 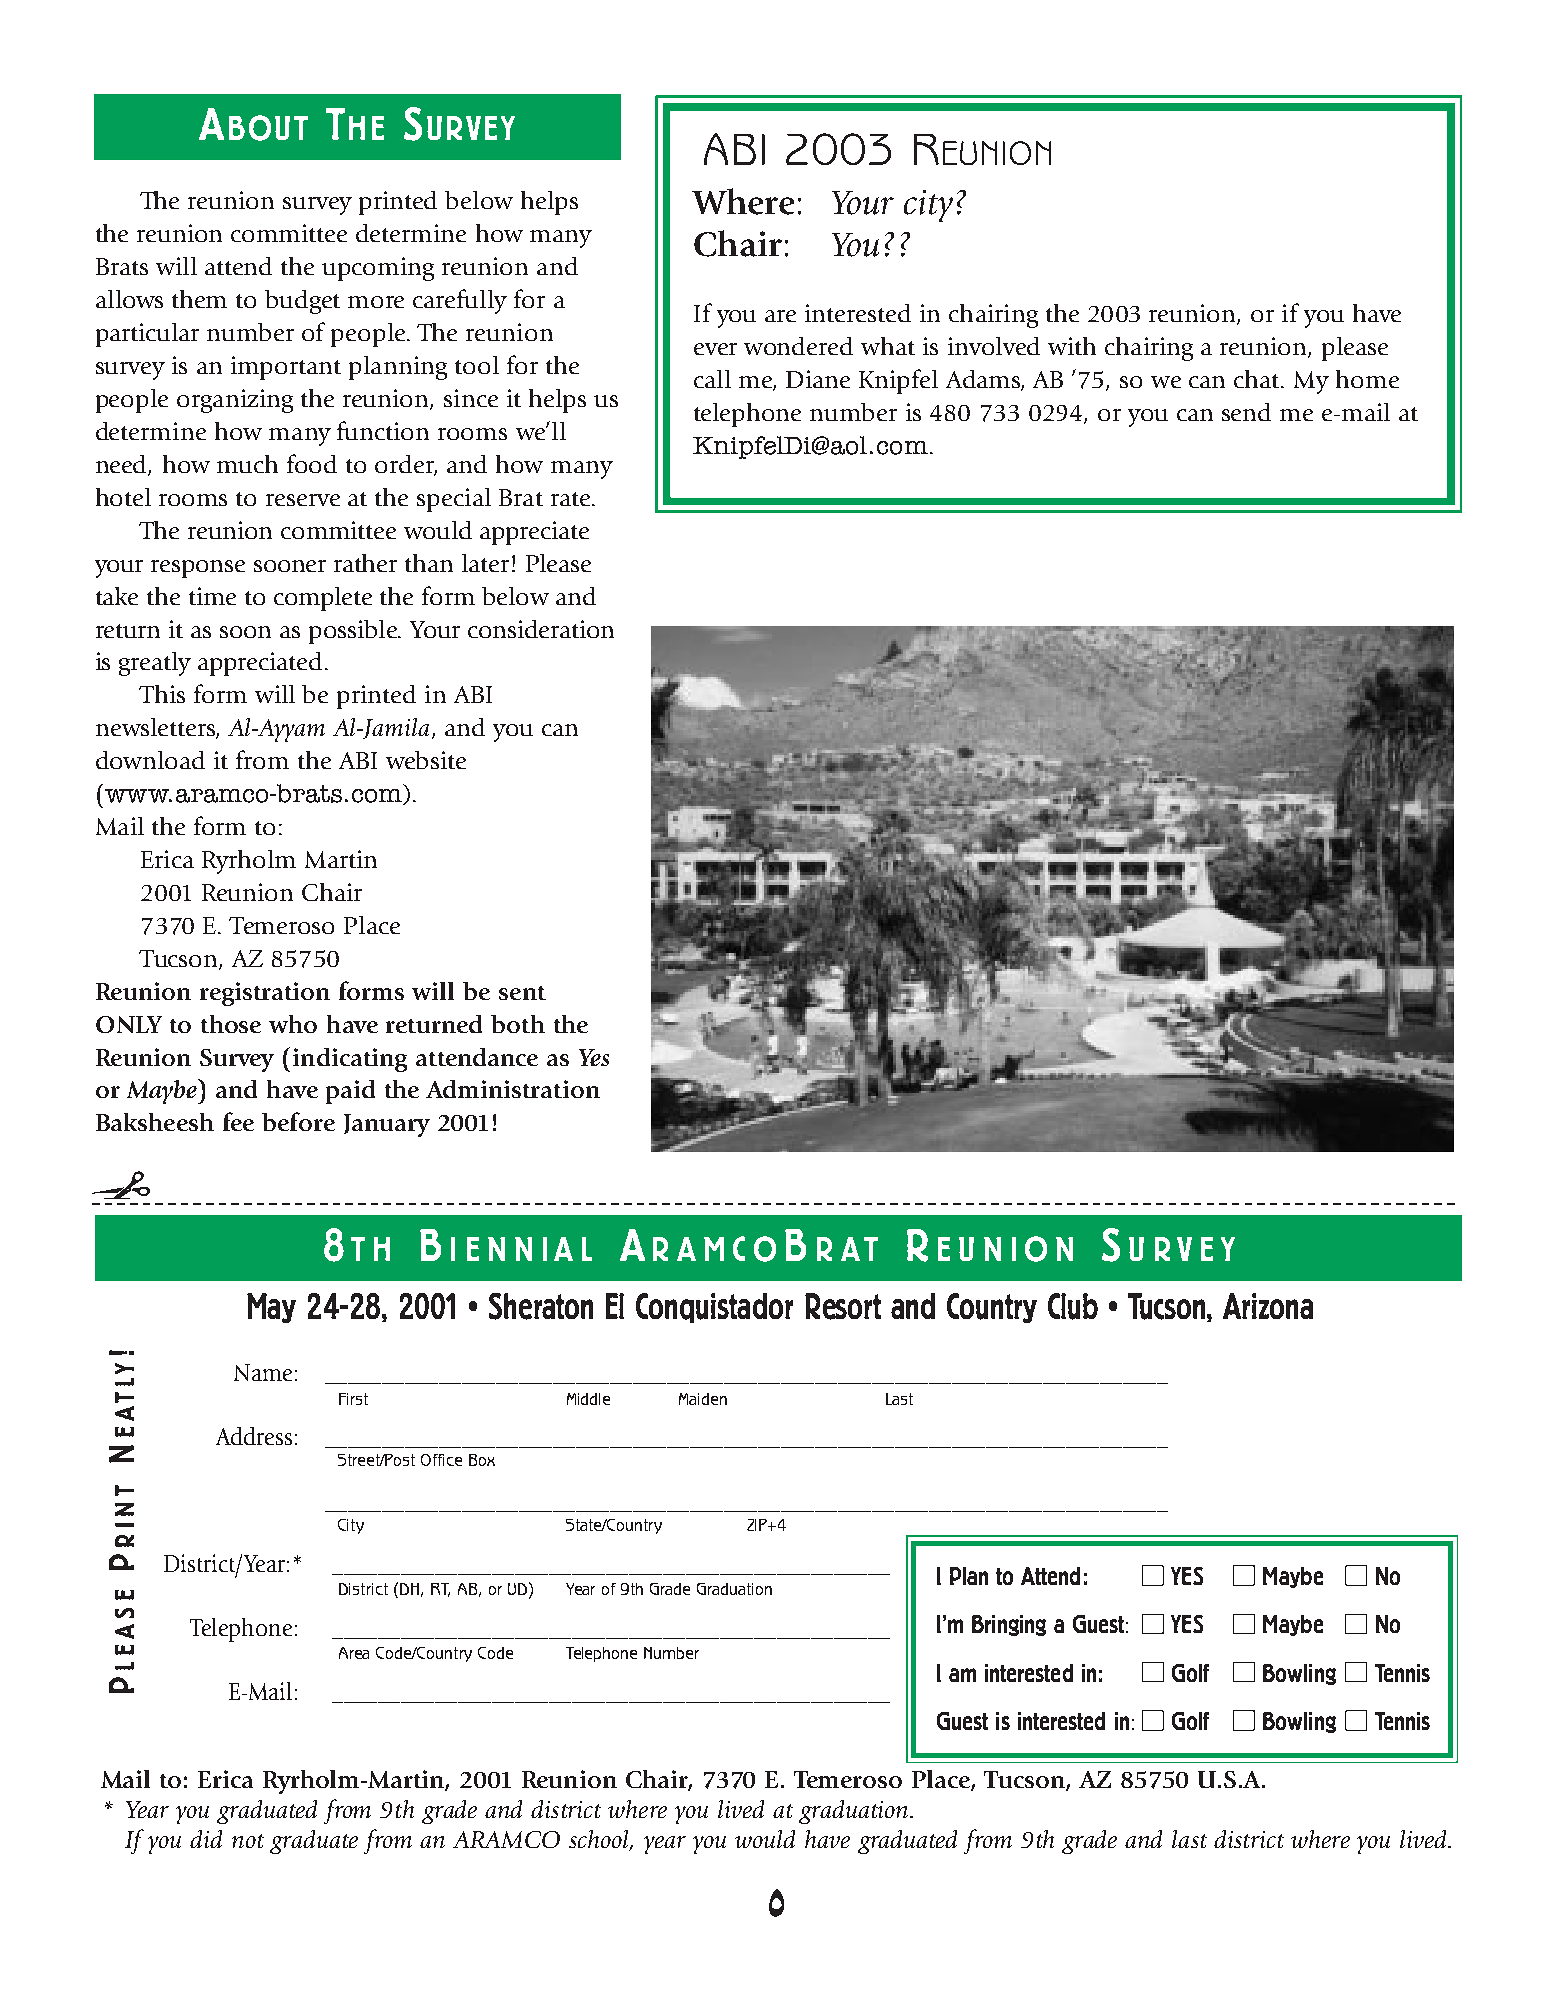 I want to click on Conquistador, so click(x=714, y=1308).
